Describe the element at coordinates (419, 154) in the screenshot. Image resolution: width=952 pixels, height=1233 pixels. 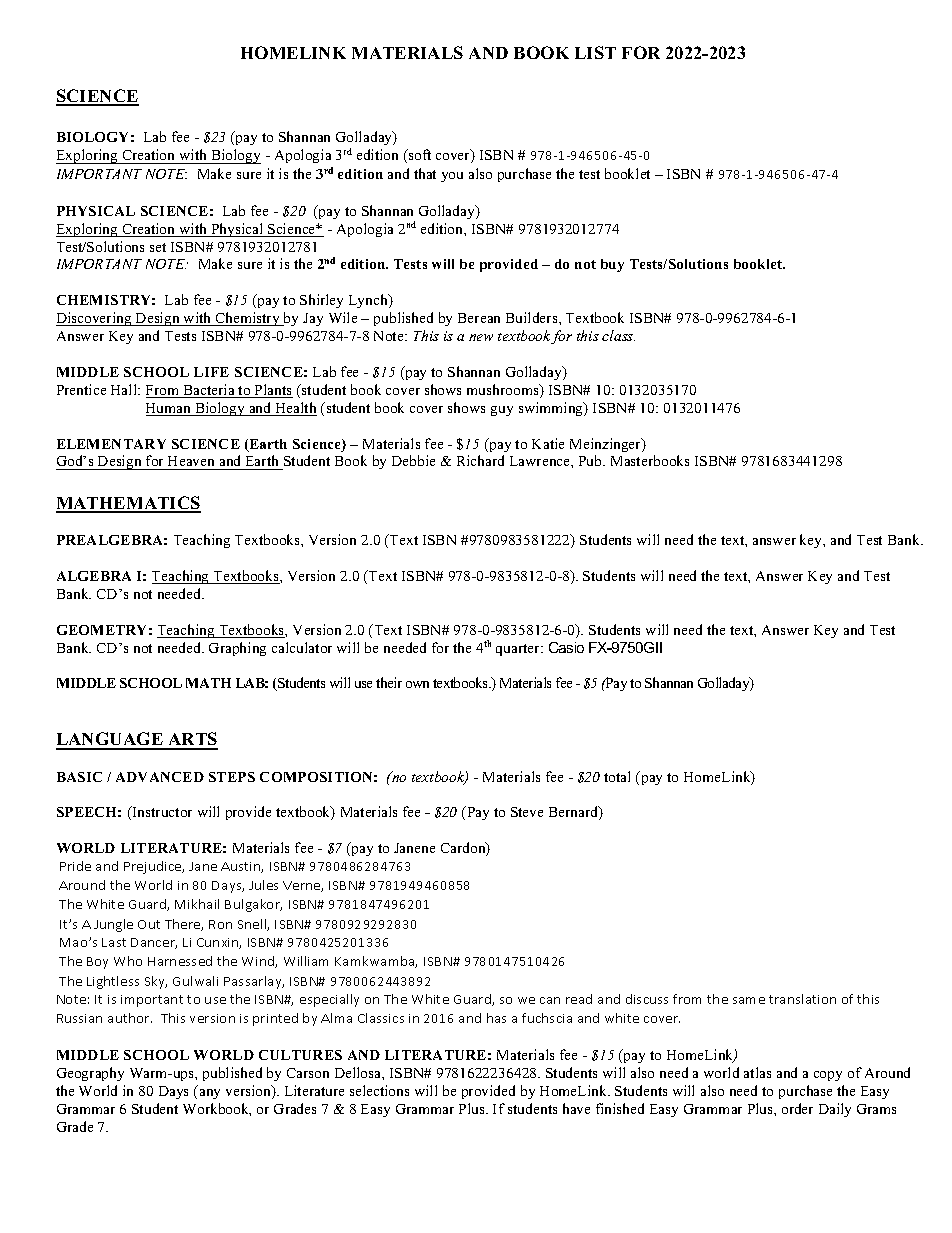
I see `soft` at that location.
